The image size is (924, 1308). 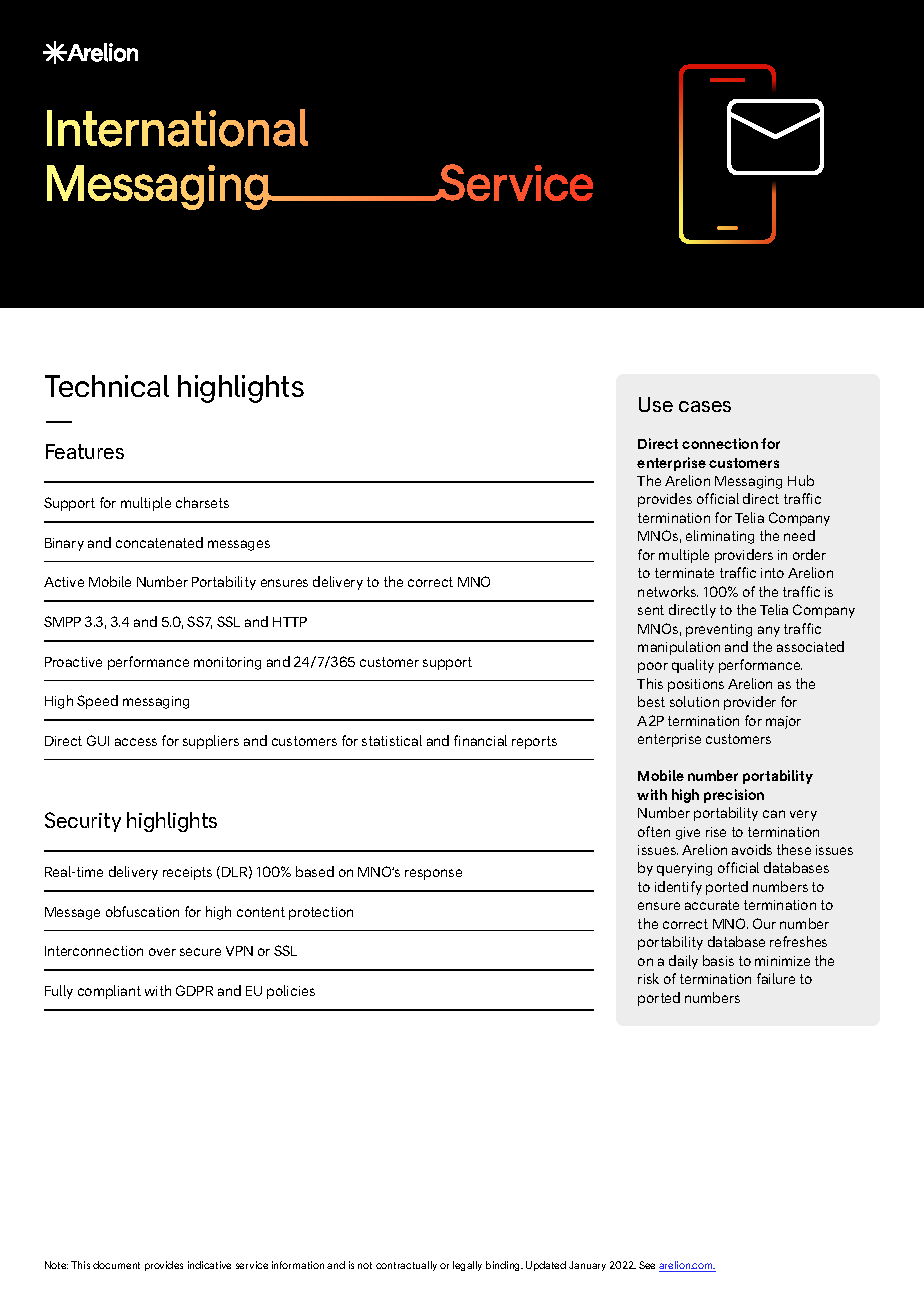 I want to click on charsets, so click(x=202, y=502).
